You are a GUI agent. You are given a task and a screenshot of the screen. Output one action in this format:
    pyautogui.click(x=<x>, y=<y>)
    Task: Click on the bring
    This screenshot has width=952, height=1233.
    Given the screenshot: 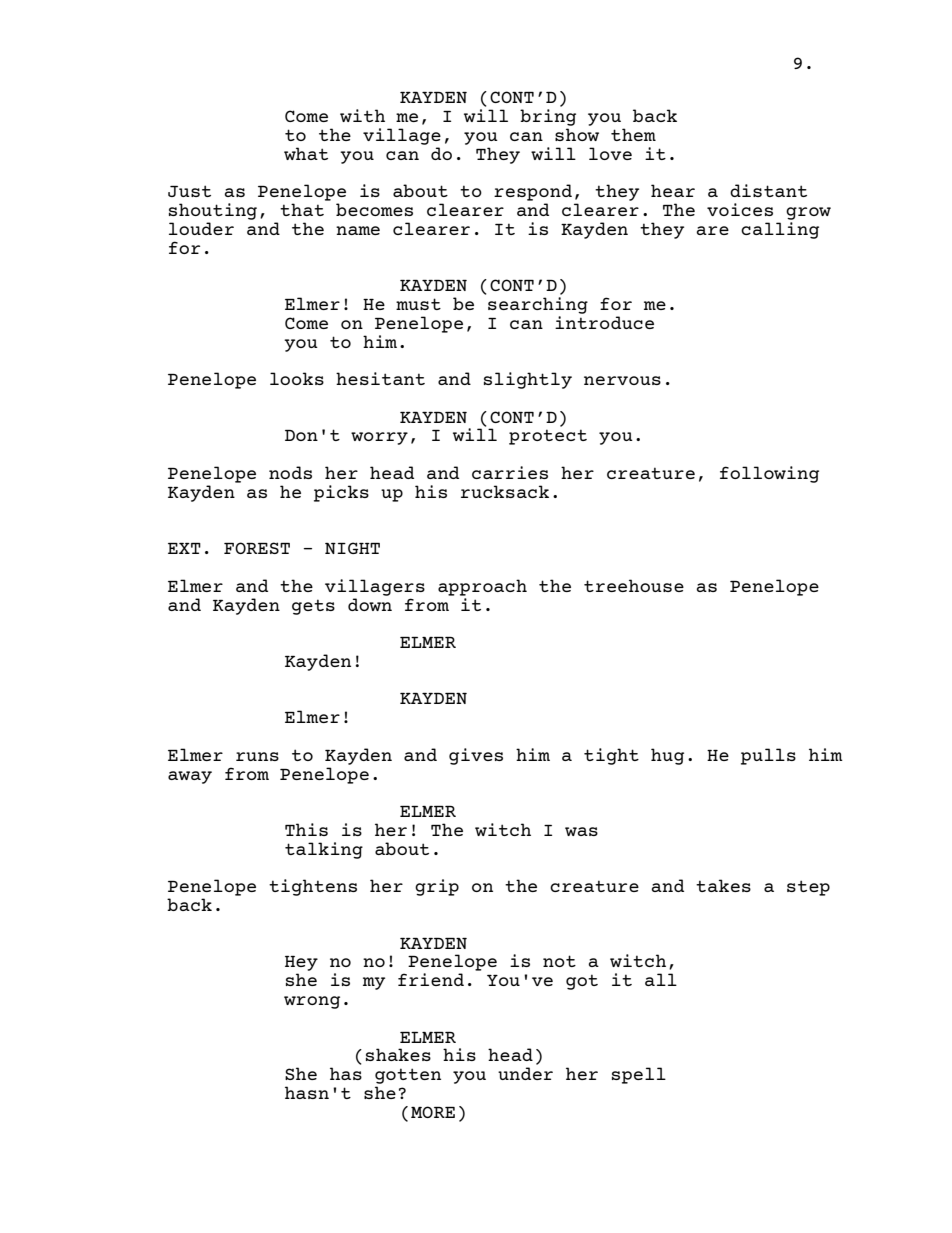 What is the action you would take?
    pyautogui.click(x=548, y=117)
